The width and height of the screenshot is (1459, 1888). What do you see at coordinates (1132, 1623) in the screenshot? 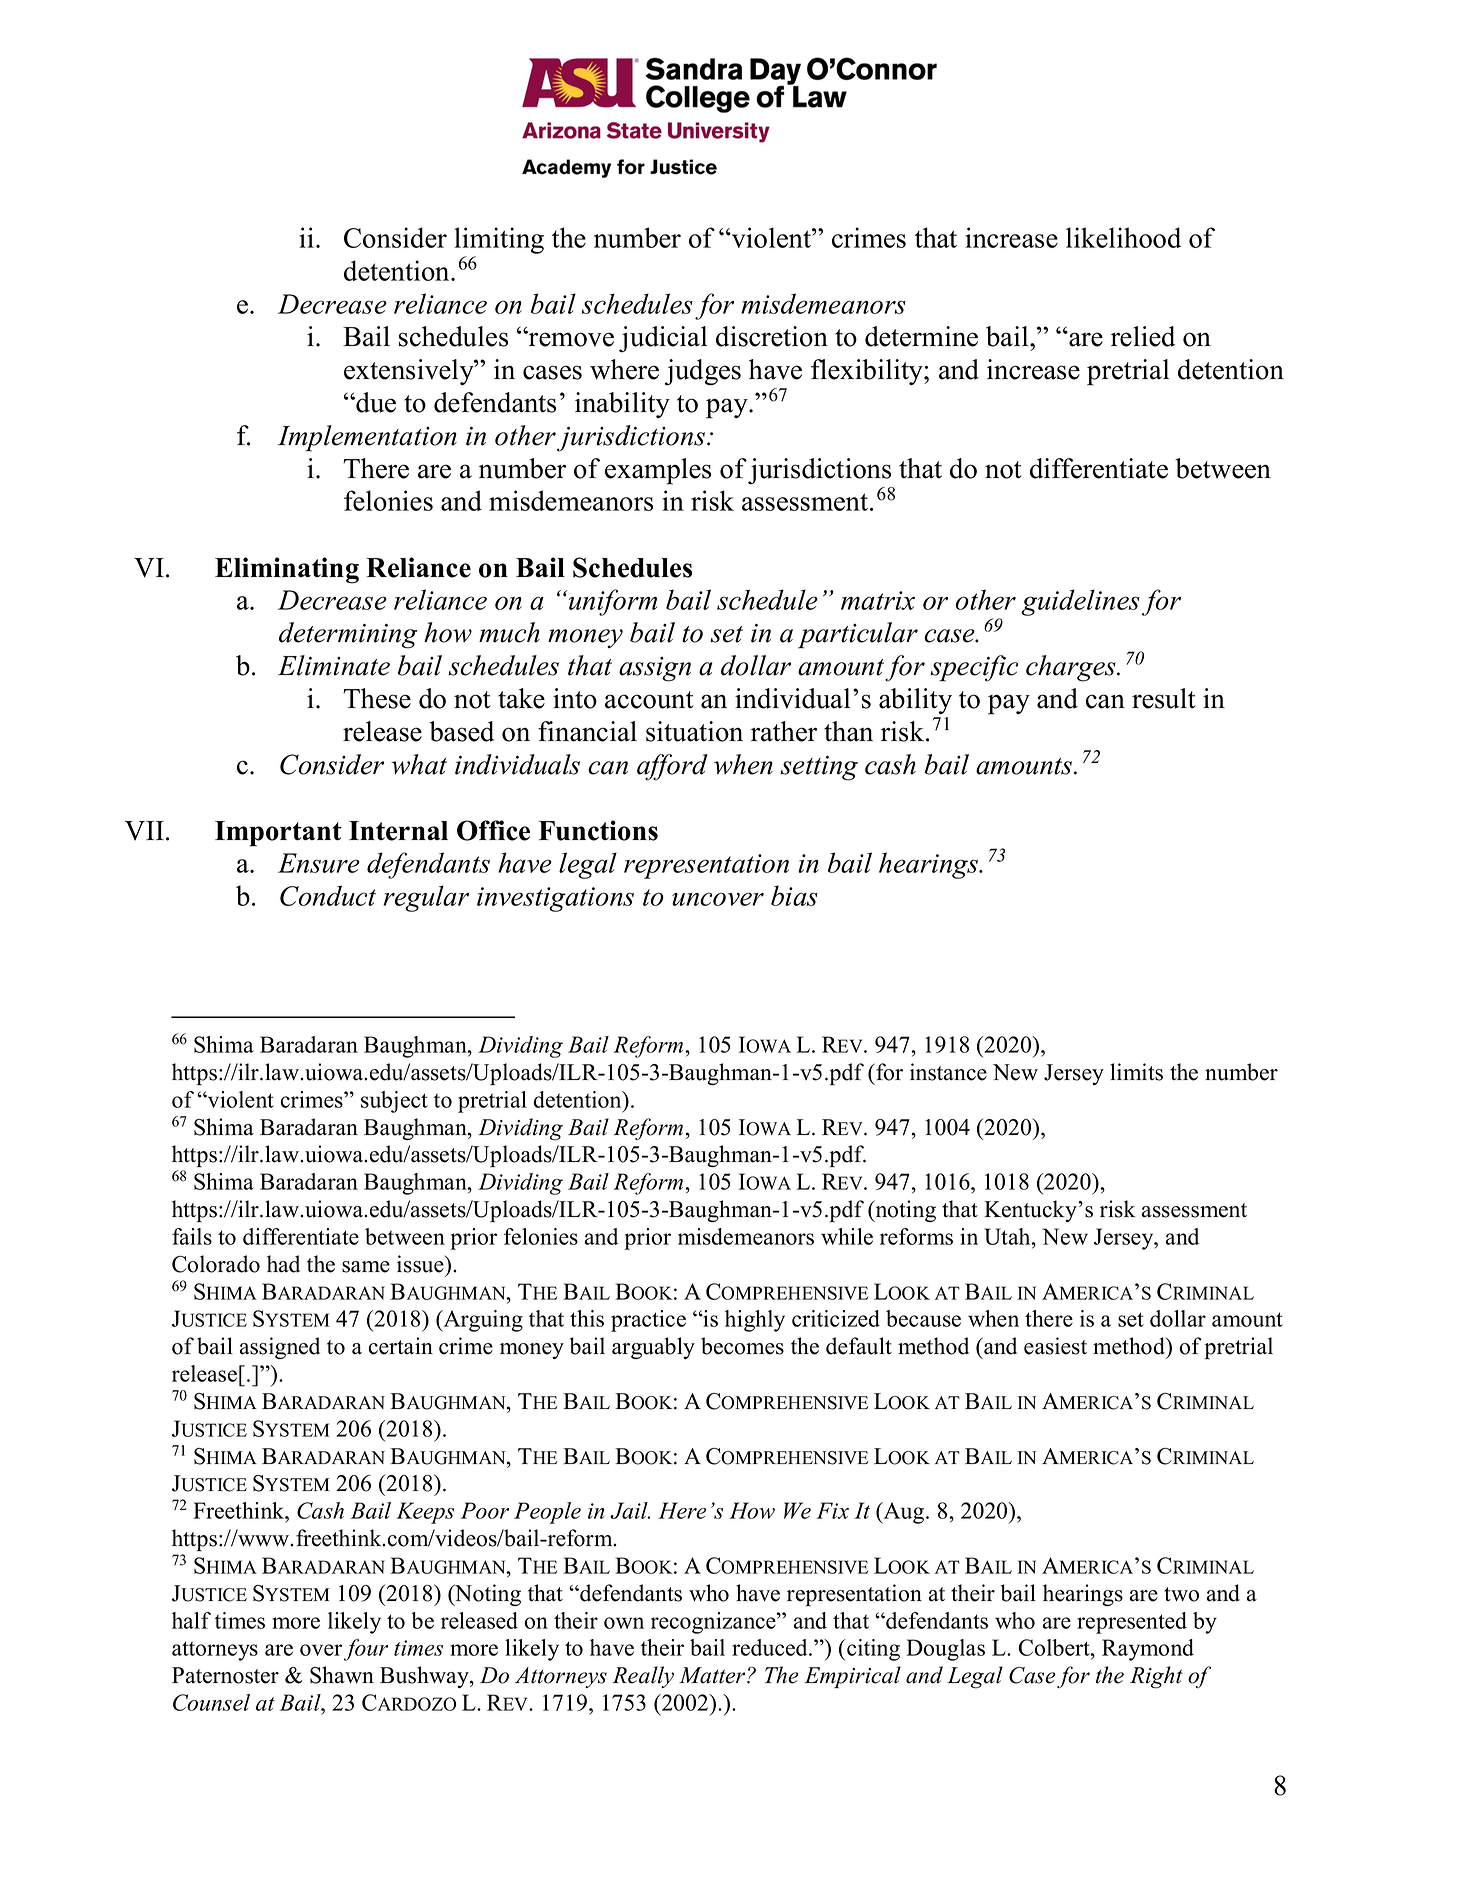
I see `represented` at bounding box center [1132, 1623].
